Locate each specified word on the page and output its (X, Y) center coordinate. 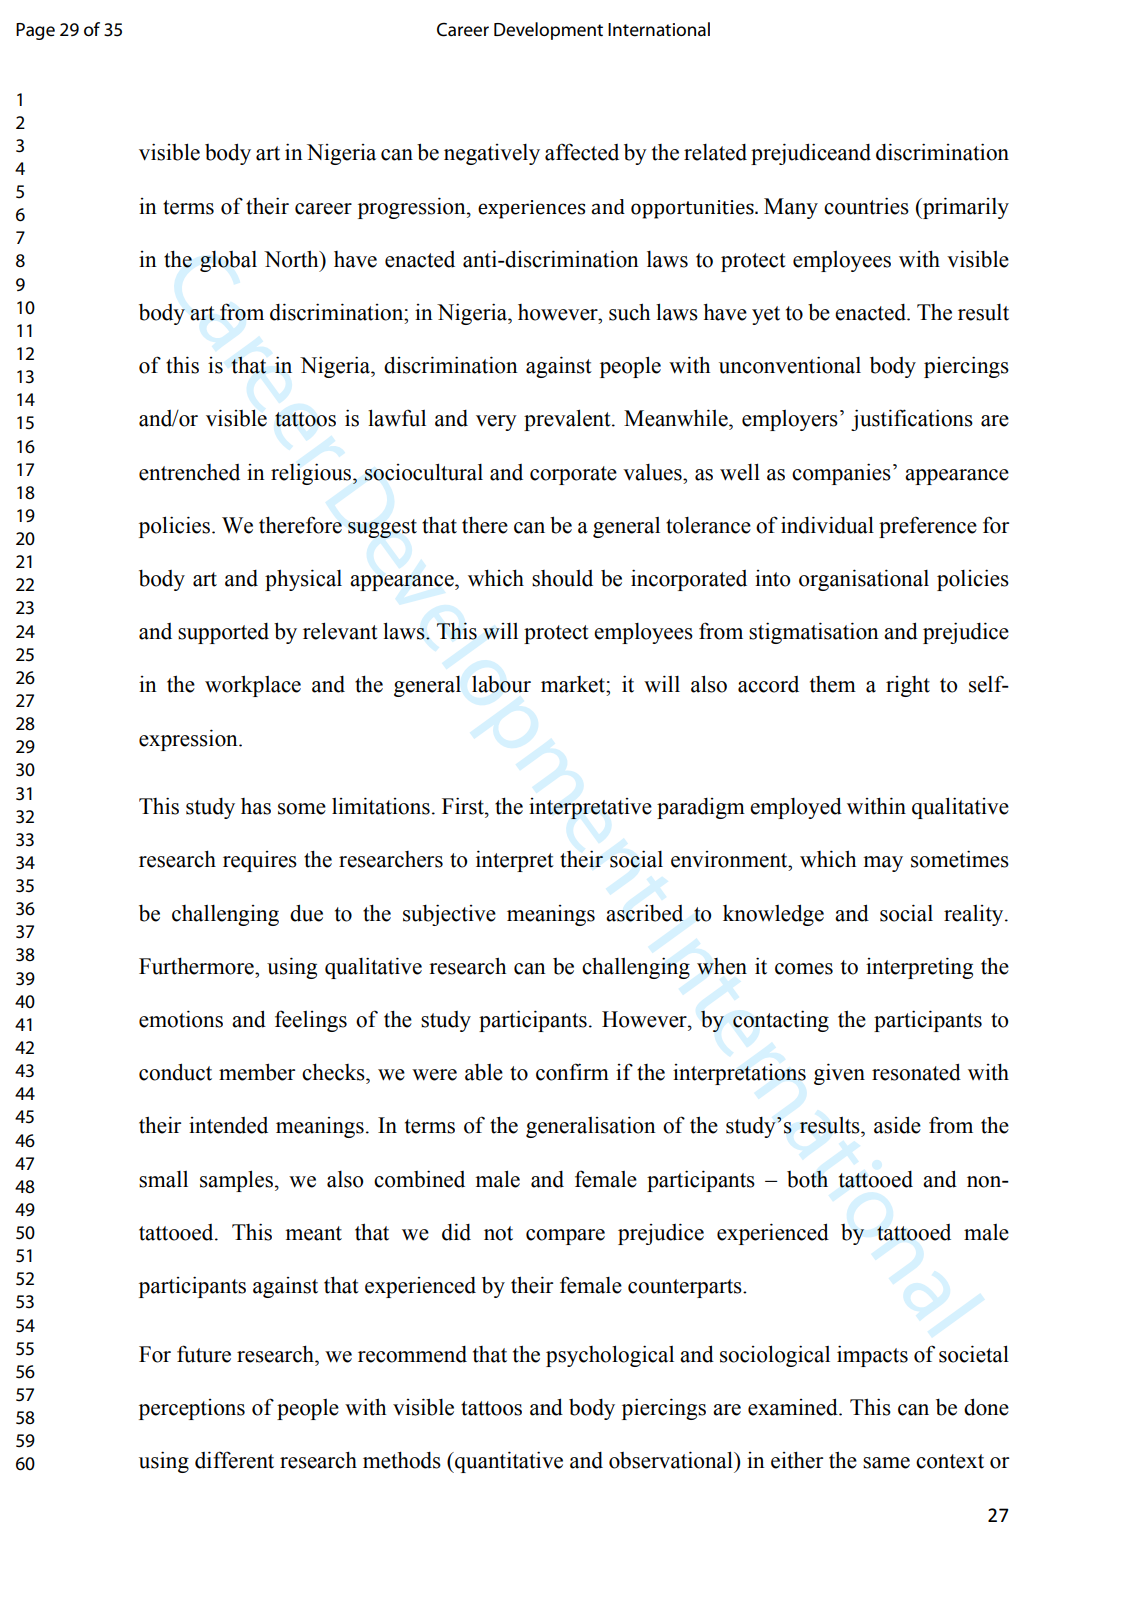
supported (223, 633)
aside (897, 1125)
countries (866, 206)
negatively (492, 154)
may (883, 864)
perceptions (192, 1409)
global (228, 261)
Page (35, 31)
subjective (449, 915)
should (562, 578)
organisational (864, 580)
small (163, 1179)
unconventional (790, 365)
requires (260, 861)
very (496, 423)
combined (419, 1179)
